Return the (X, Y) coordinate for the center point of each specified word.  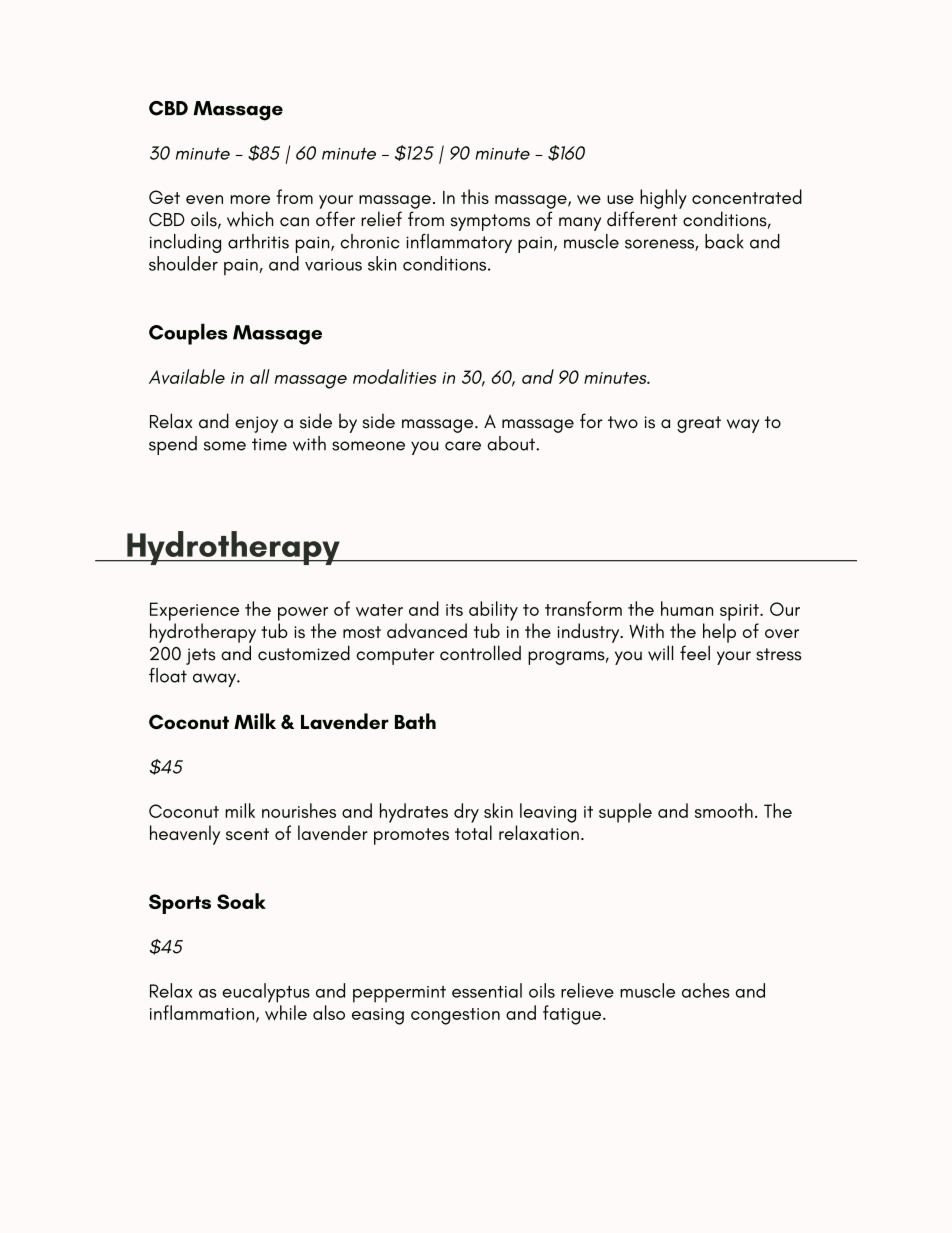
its (454, 610)
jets (201, 656)
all (260, 376)
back (724, 241)
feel (695, 653)
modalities (394, 376)
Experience (194, 611)
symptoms (490, 222)
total (473, 832)
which (250, 219)
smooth (724, 810)
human (687, 608)
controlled (480, 653)
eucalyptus (266, 993)
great (699, 424)
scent (247, 834)
